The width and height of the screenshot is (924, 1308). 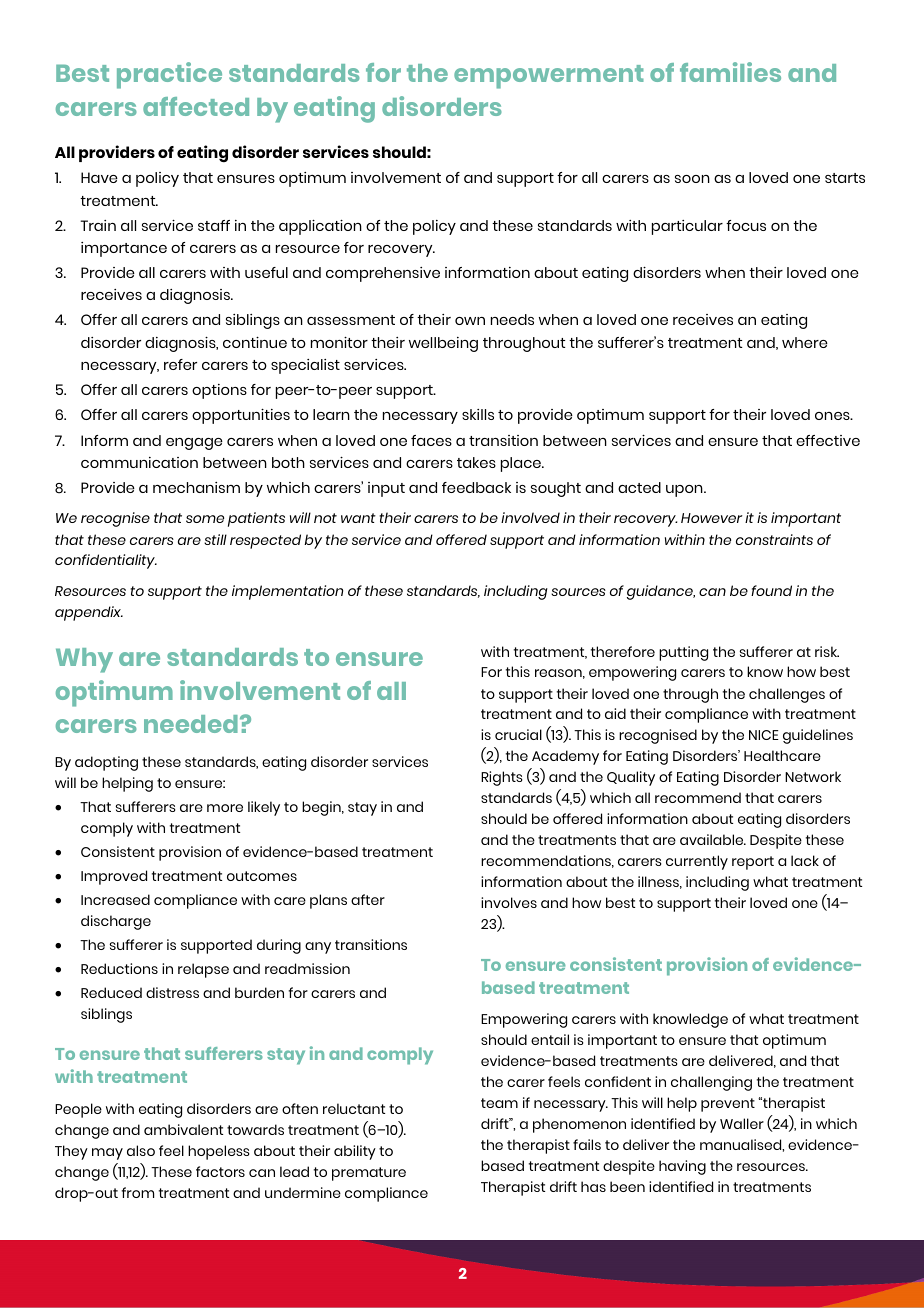 What do you see at coordinates (518, 734) in the screenshot?
I see `crucial` at bounding box center [518, 734].
